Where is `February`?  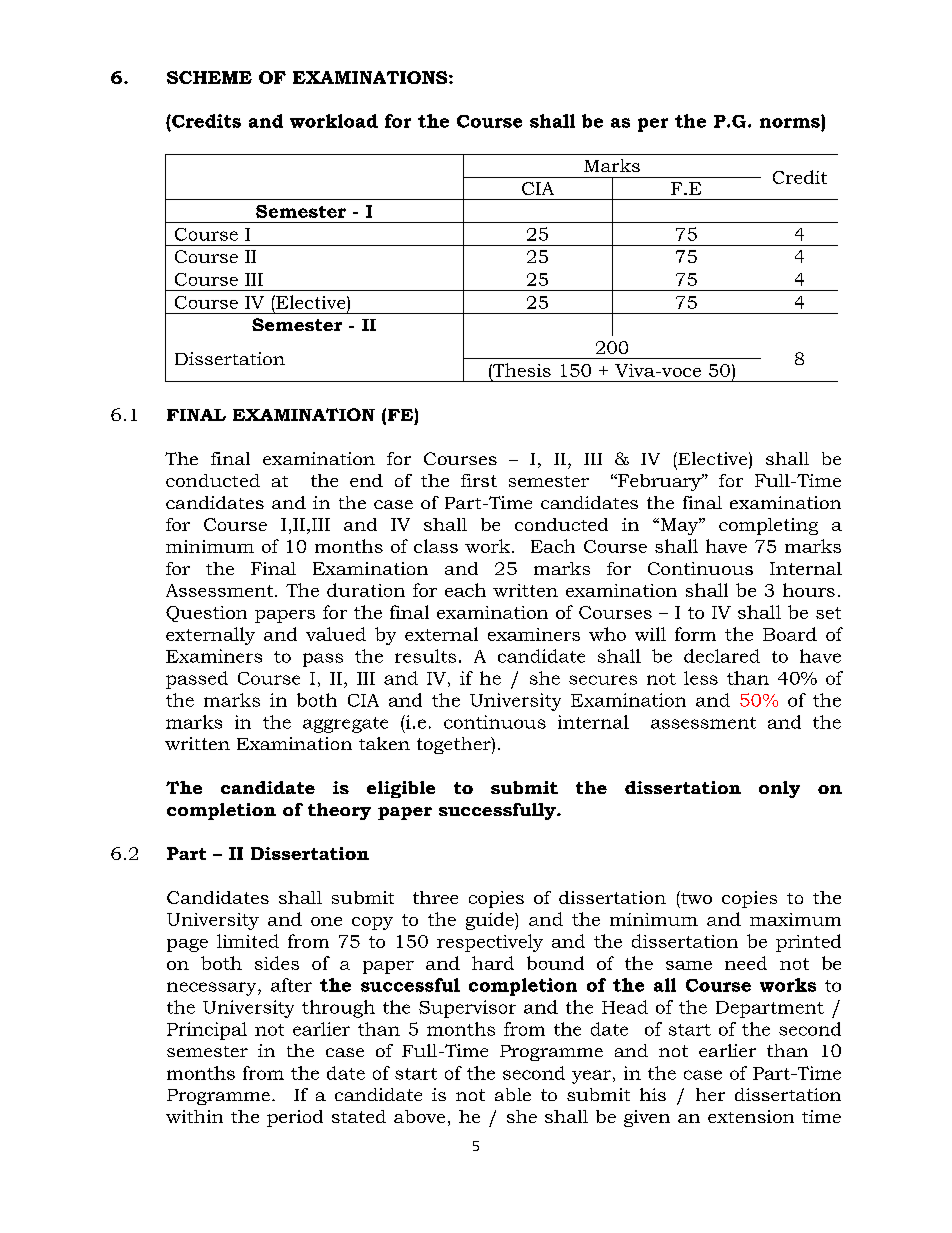 February is located at coordinates (659, 482).
